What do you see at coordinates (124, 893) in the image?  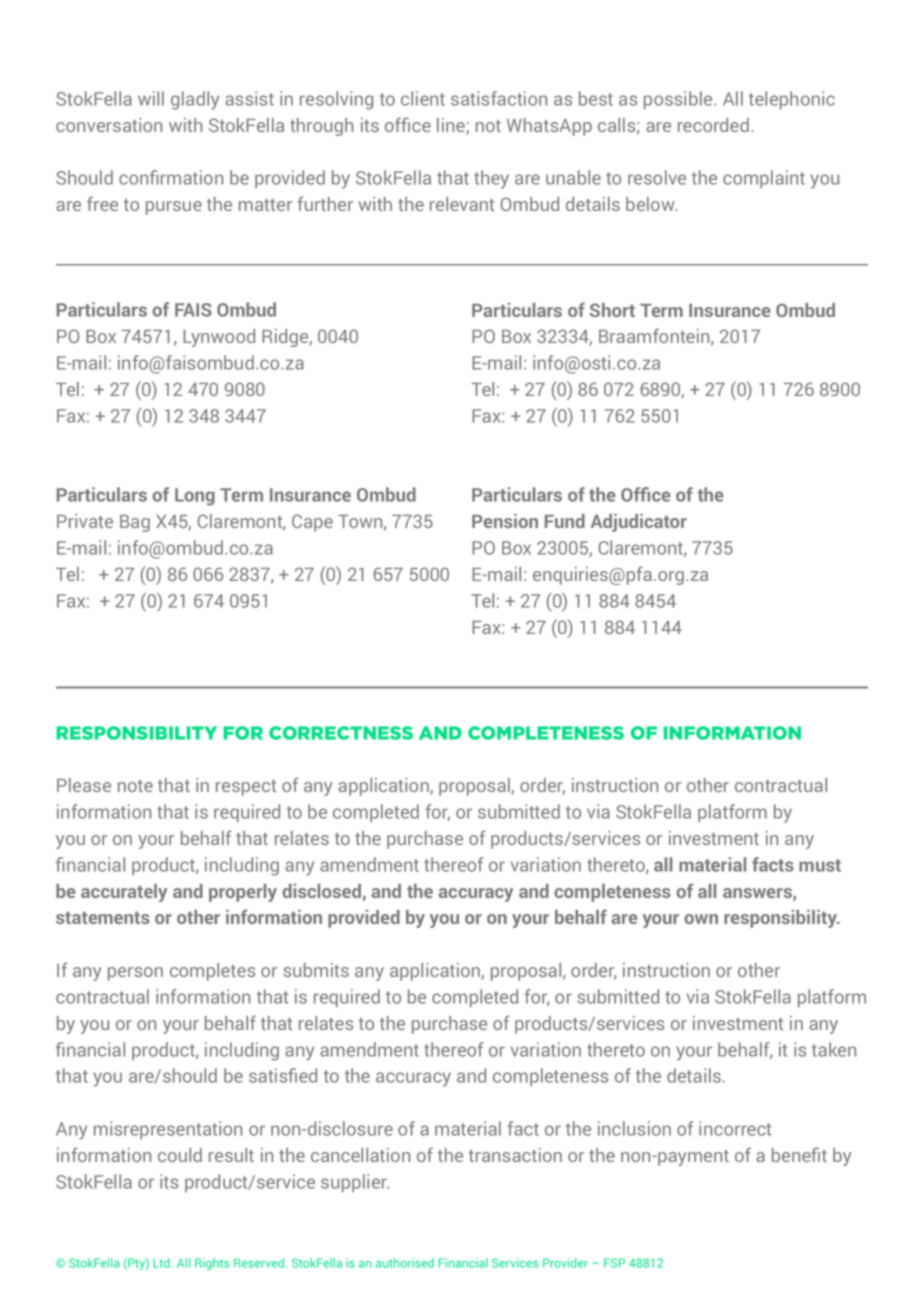 I see `accurately` at bounding box center [124, 893].
